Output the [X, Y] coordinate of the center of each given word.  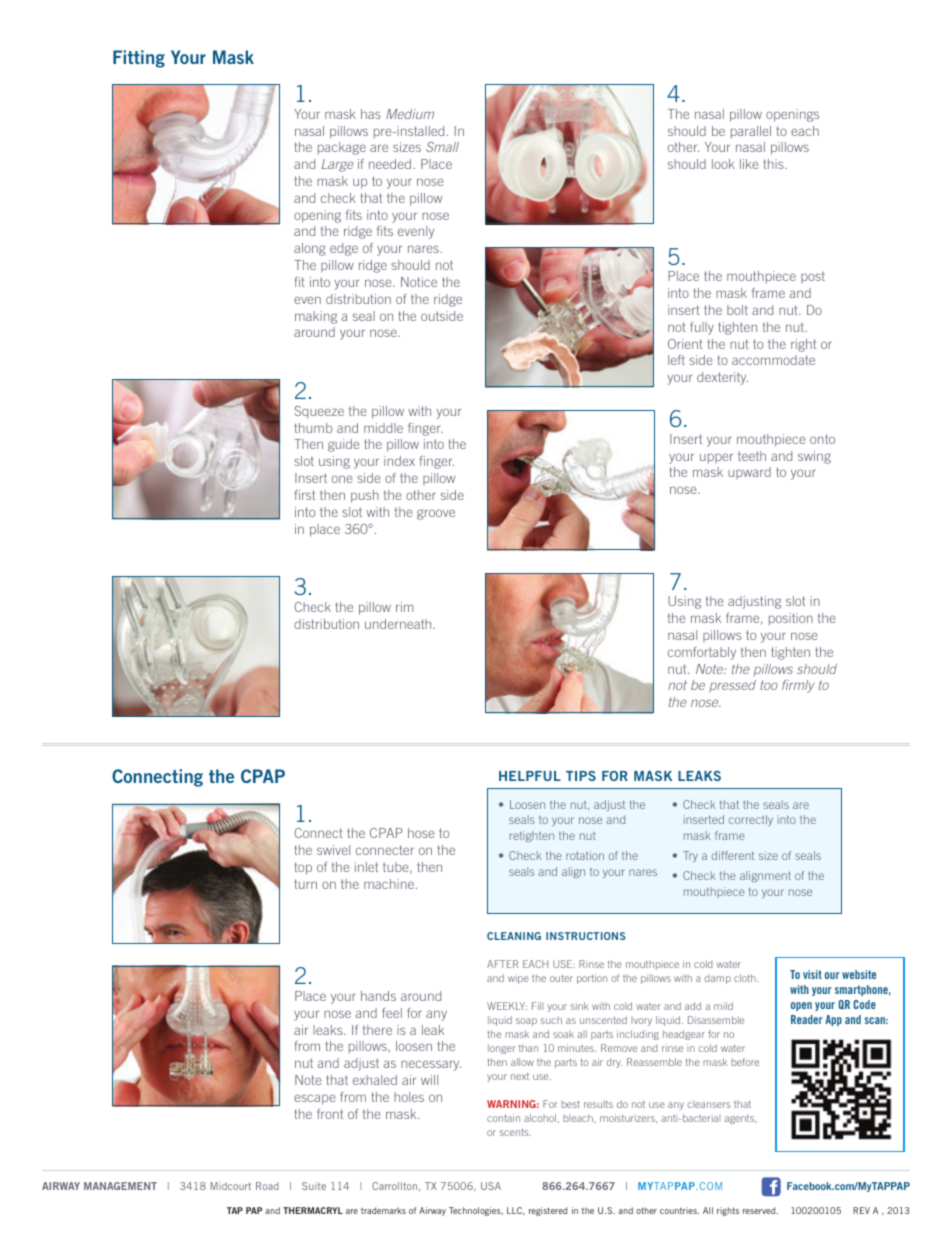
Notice [419, 282]
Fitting [139, 59]
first [304, 495]
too [769, 685]
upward [749, 473]
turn [305, 884]
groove [436, 514]
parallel [751, 132]
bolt [737, 310]
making [316, 317]
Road [267, 1186]
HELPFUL [530, 776]
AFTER [502, 964]
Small [442, 147]
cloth [746, 978]
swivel [333, 850]
